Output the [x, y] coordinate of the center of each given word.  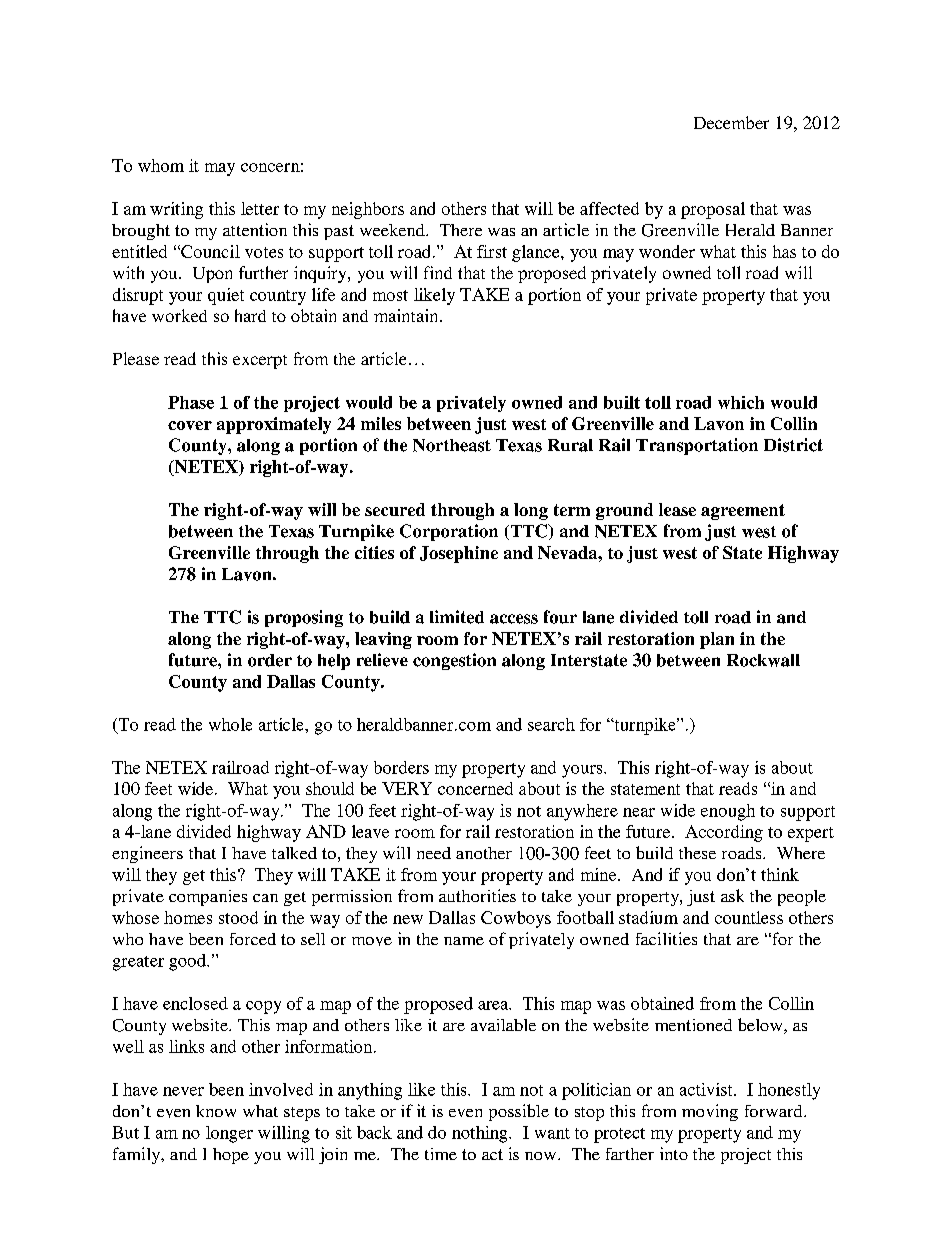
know [216, 1111]
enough [728, 812]
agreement [743, 512]
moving [710, 1112]
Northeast [452, 445]
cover [190, 425]
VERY [407, 788]
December [731, 122]
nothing [481, 1134]
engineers [147, 854]
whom [161, 165]
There [461, 230]
